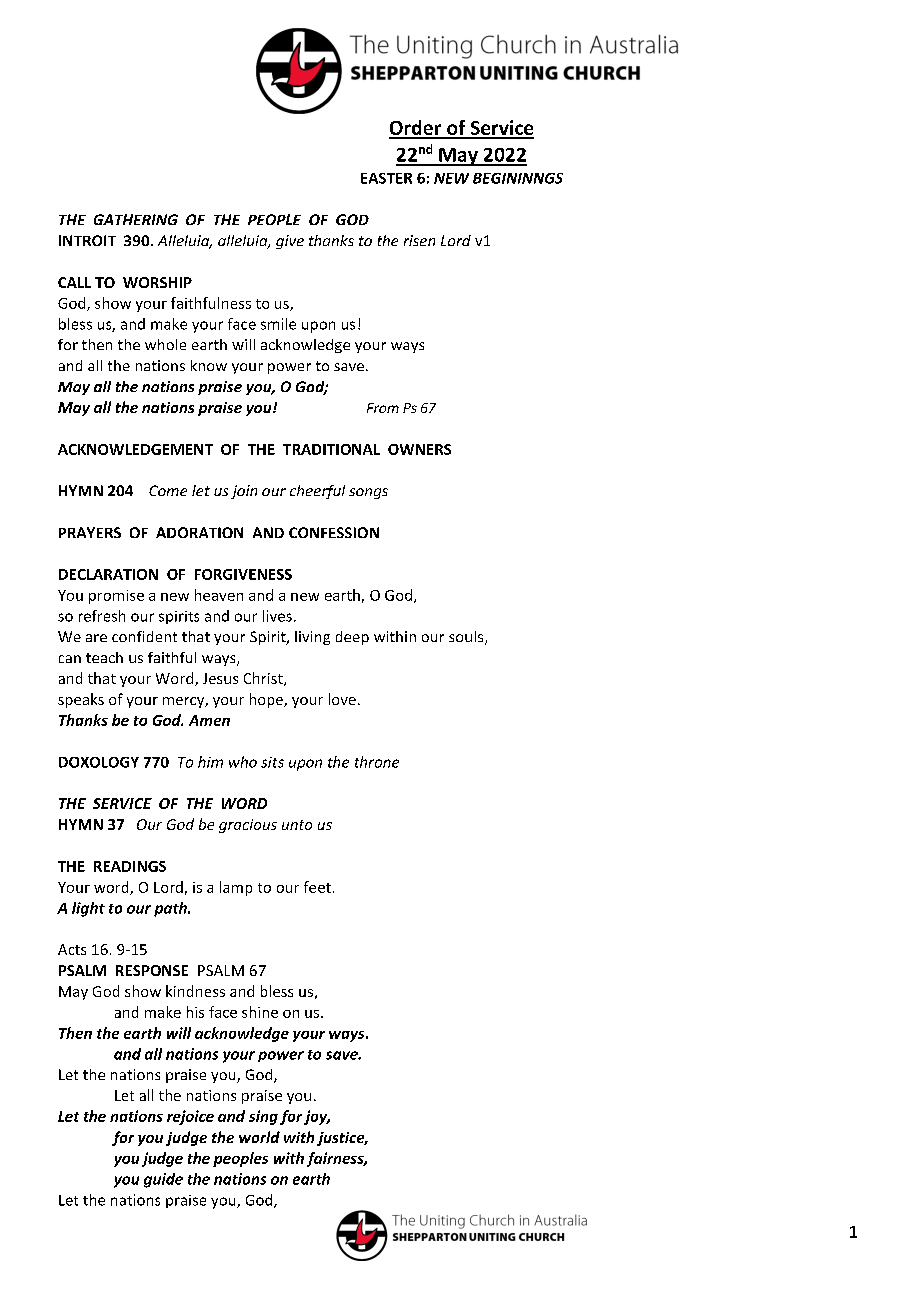 The image size is (924, 1307). Describe the element at coordinates (264, 679) in the document. I see `Christ` at that location.
